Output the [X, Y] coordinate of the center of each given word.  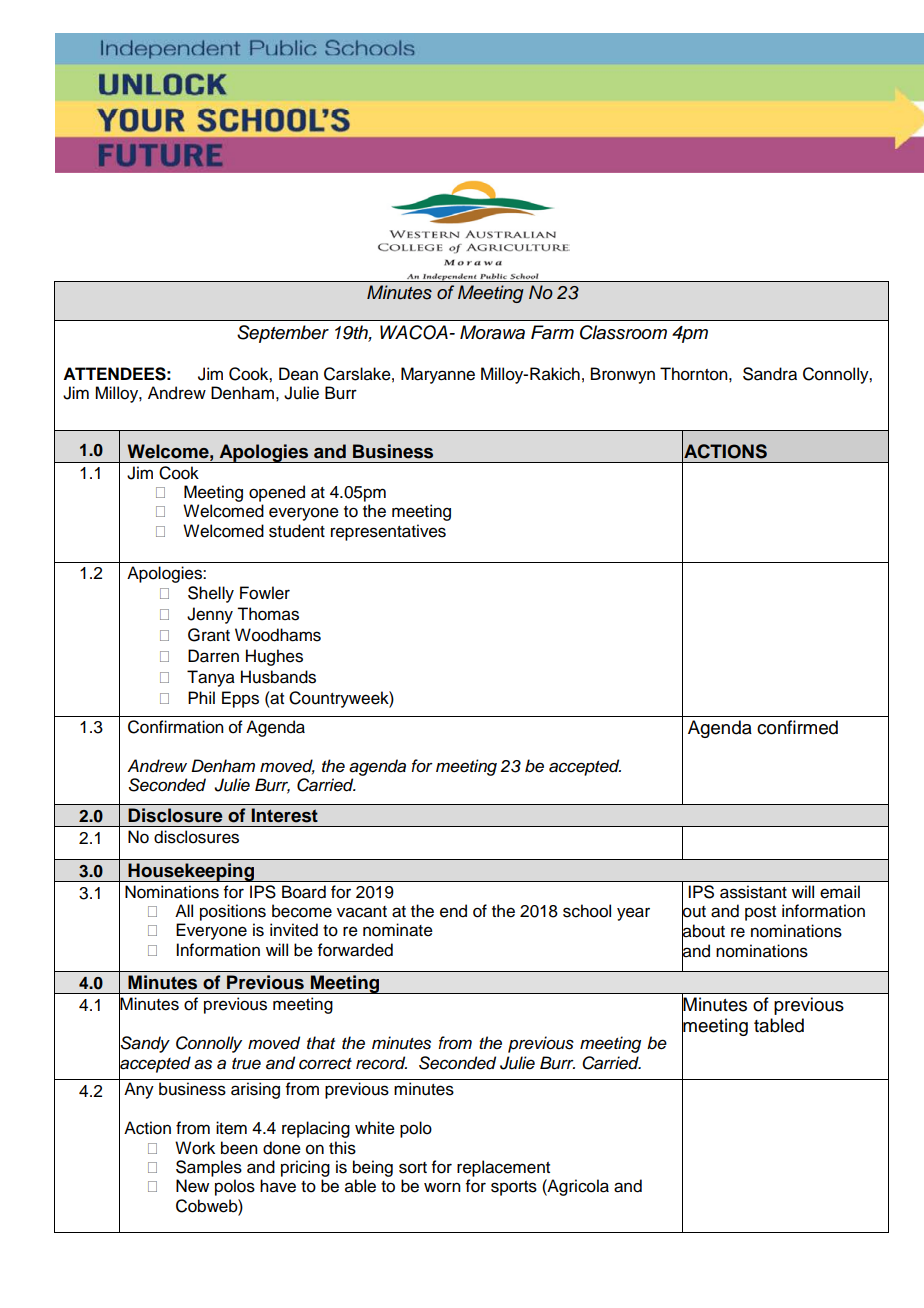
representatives [388, 532]
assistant [753, 892]
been [239, 1148]
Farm [552, 332]
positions [233, 912]
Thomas [268, 614]
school [587, 911]
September [283, 334]
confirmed [797, 727]
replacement [503, 1168]
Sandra [770, 374]
